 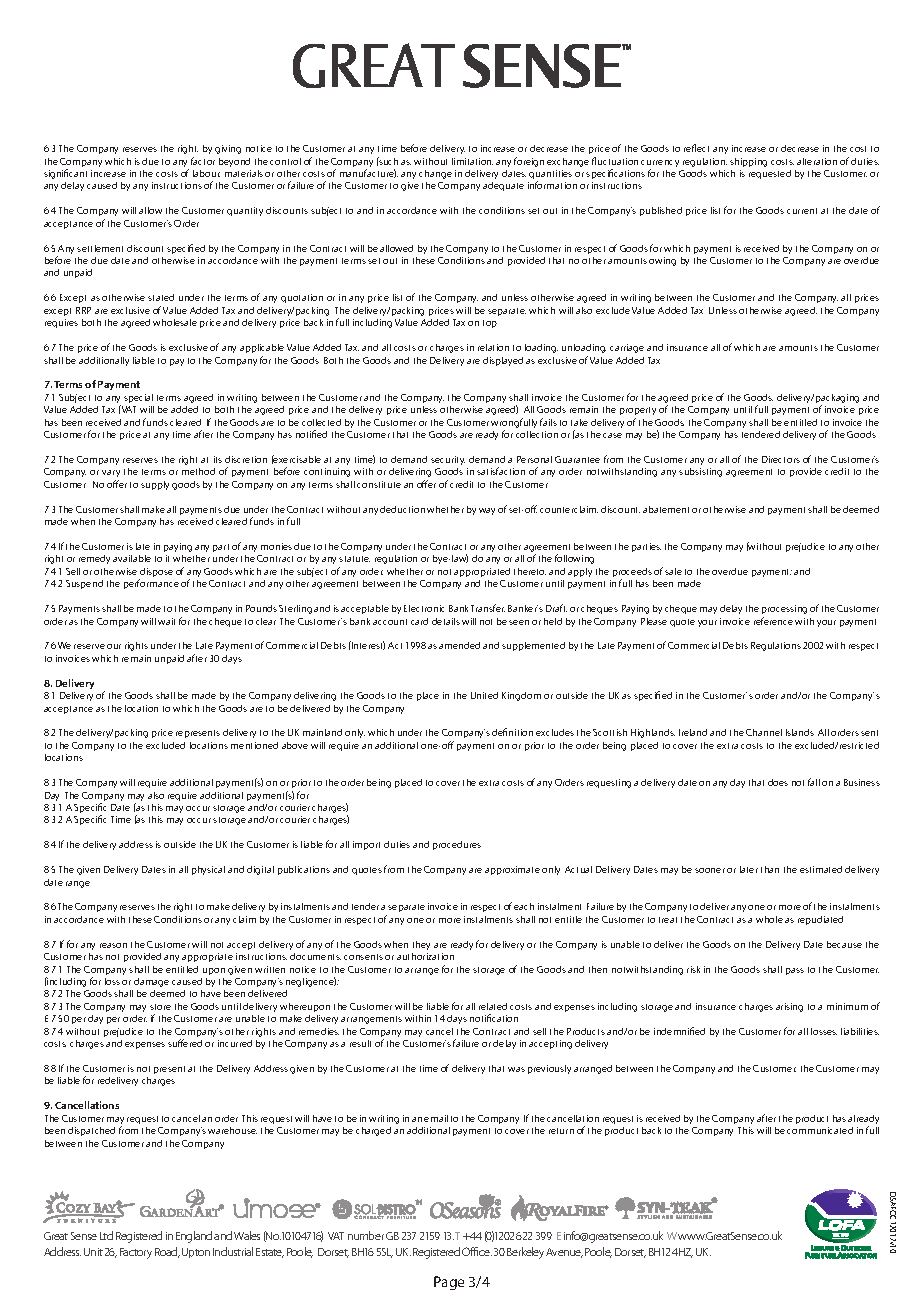 I want to click on limitation, so click(x=472, y=161).
